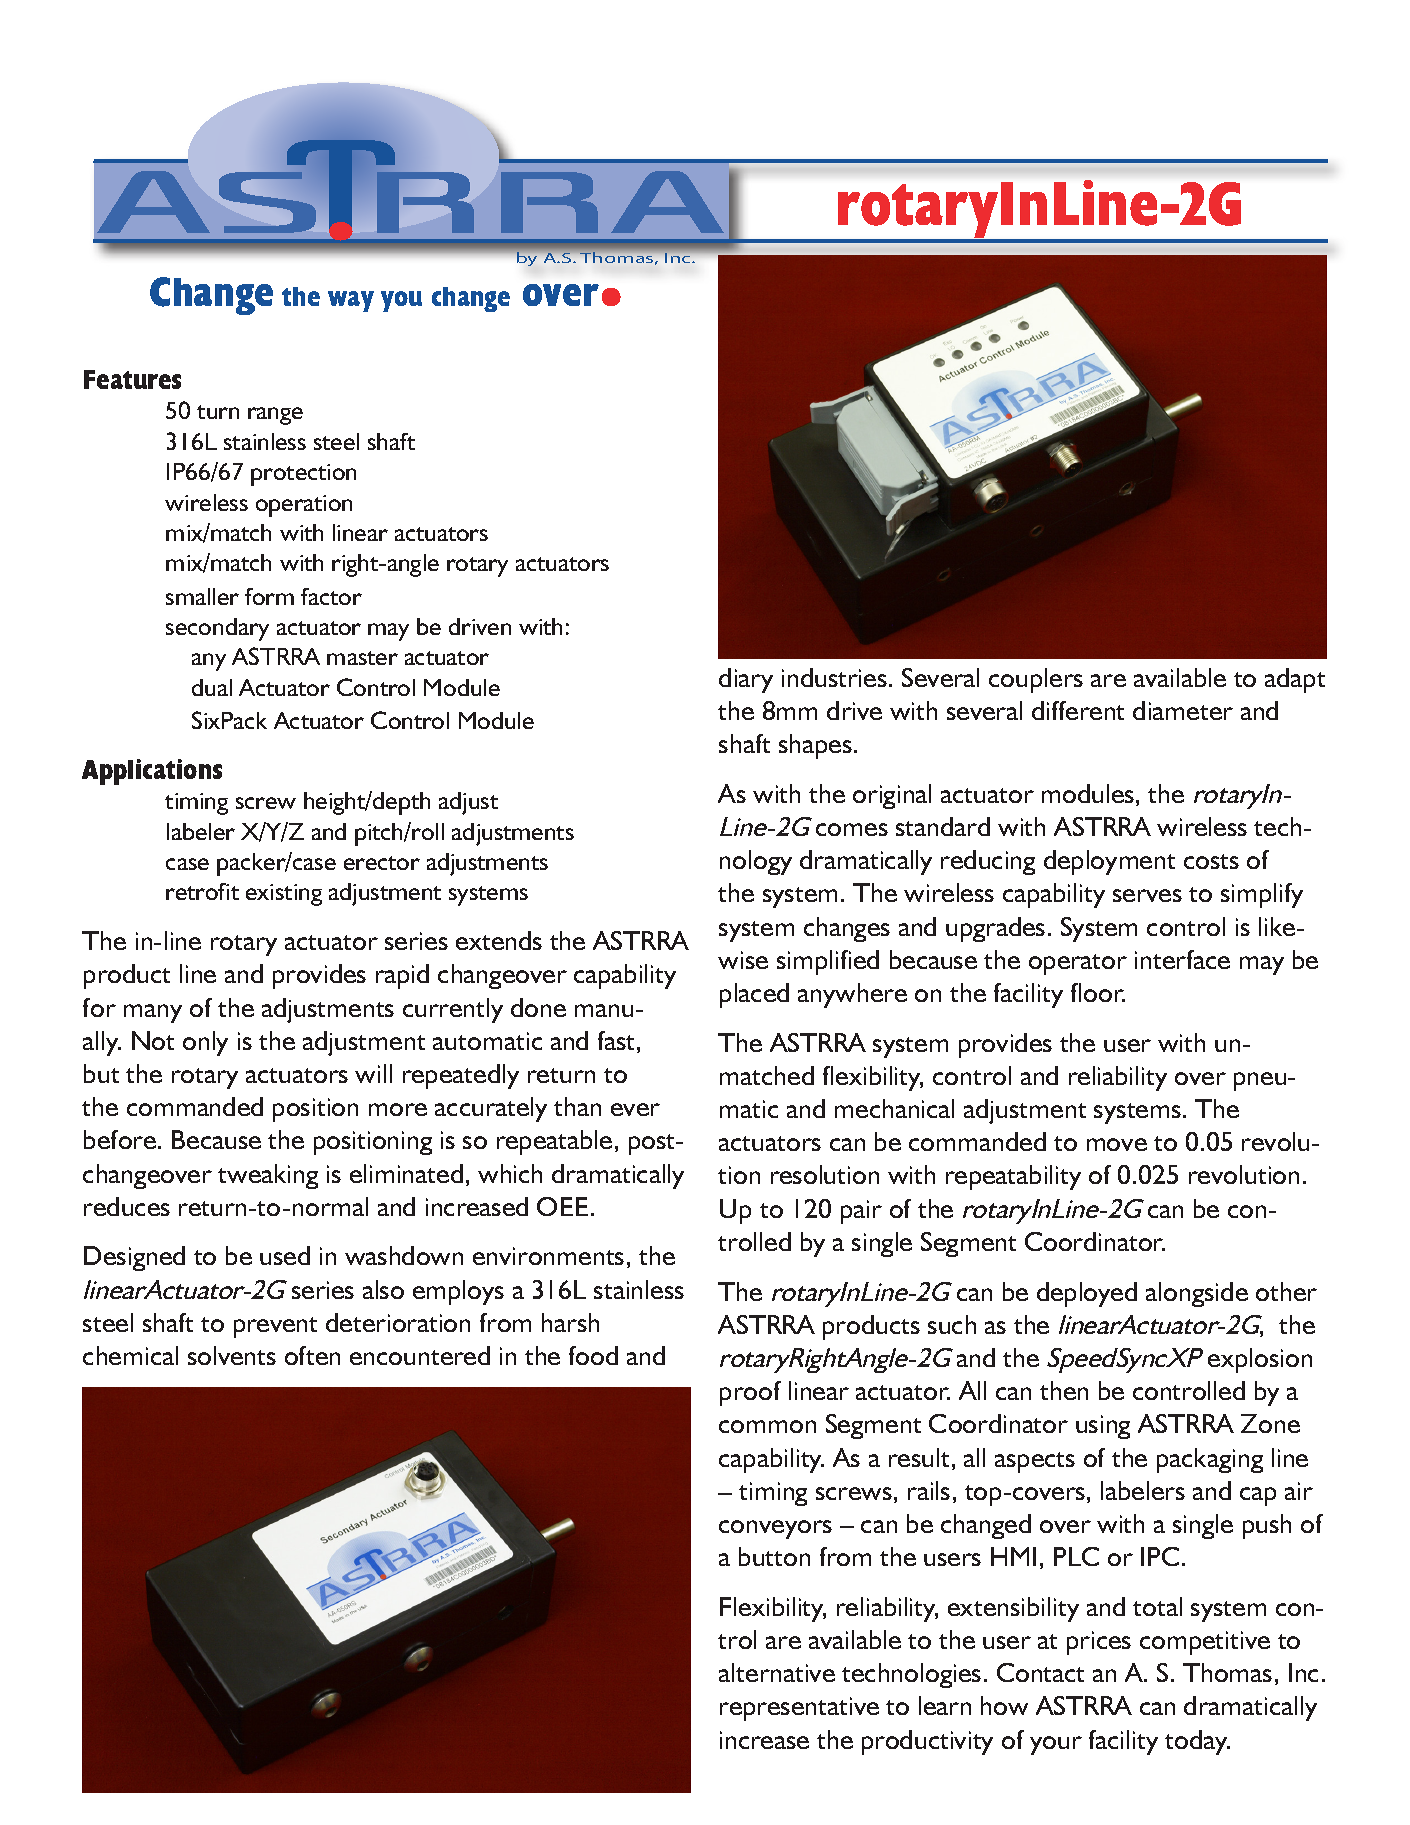 Image resolution: width=1410 pixels, height=1825 pixels. I want to click on couplers, so click(1036, 680).
